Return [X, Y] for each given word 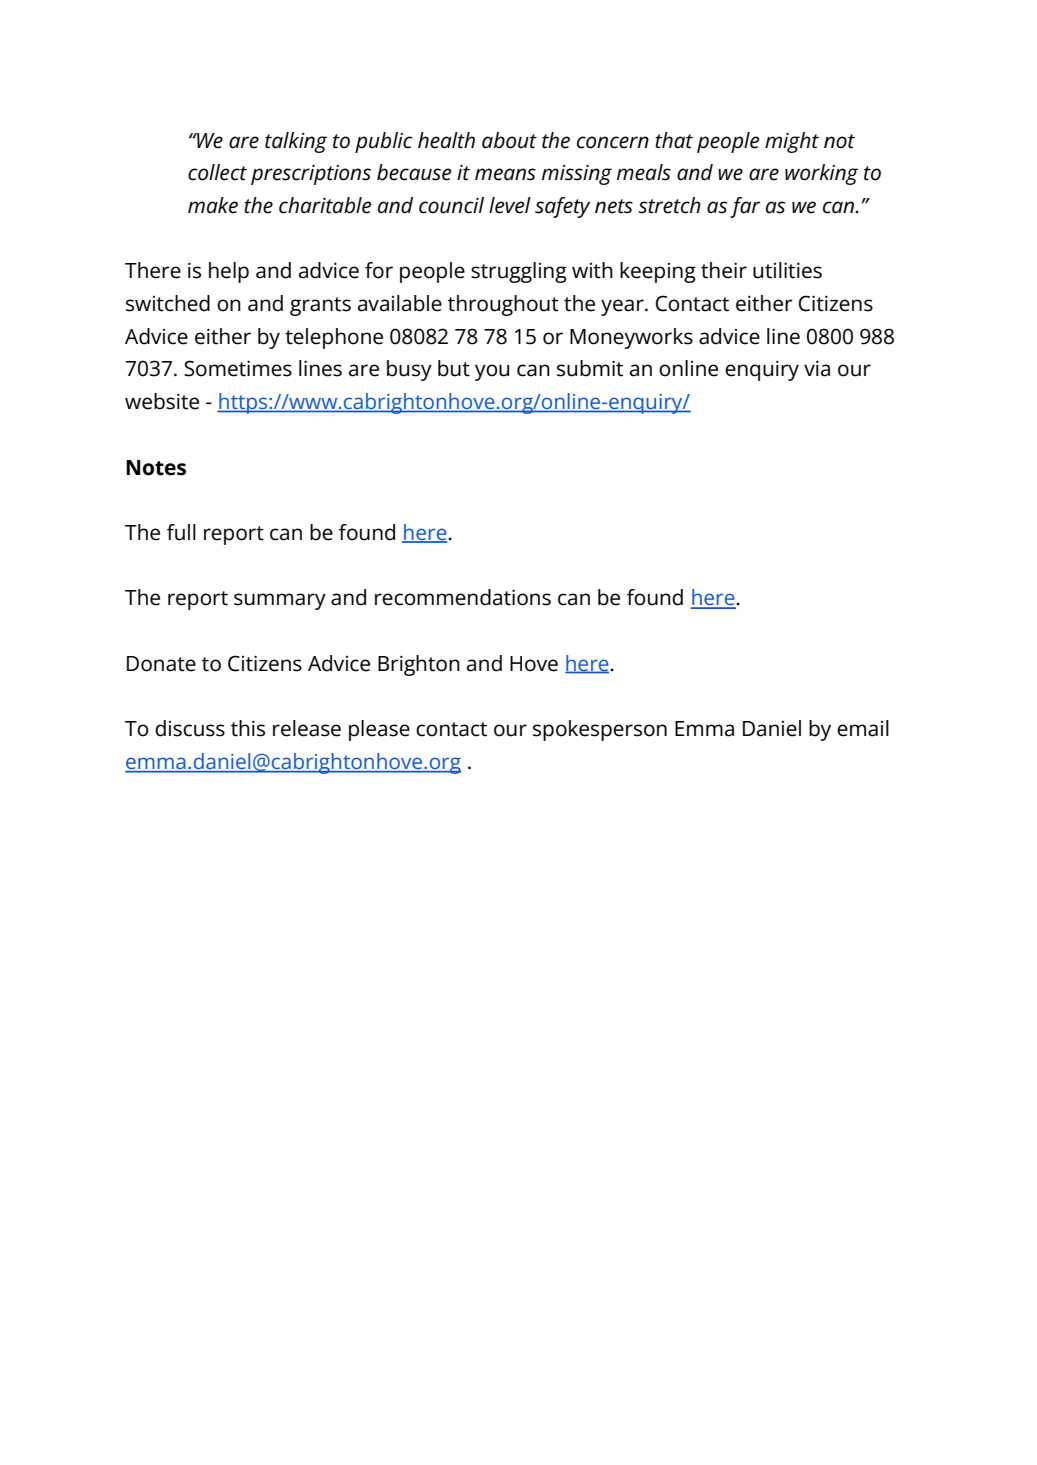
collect [217, 172]
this [248, 728]
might [792, 142]
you [492, 372]
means [505, 174]
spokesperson [600, 730]
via [817, 368]
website [162, 401]
